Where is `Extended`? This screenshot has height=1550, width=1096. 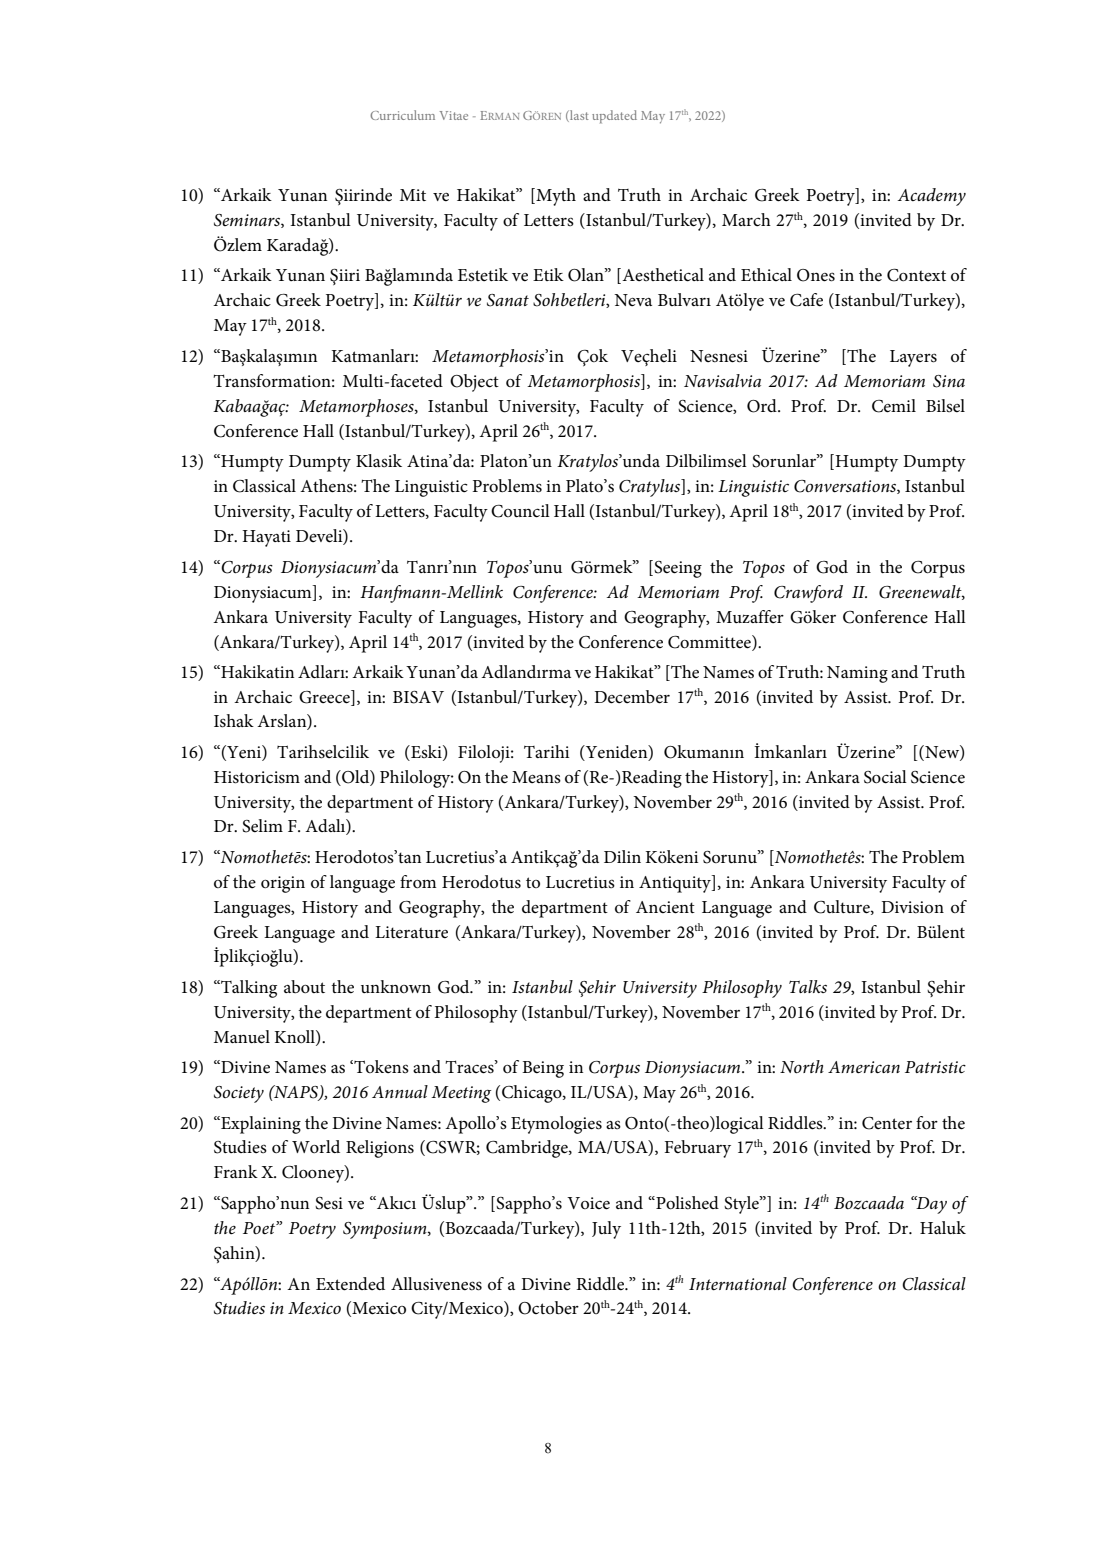 Extended is located at coordinates (350, 1284).
